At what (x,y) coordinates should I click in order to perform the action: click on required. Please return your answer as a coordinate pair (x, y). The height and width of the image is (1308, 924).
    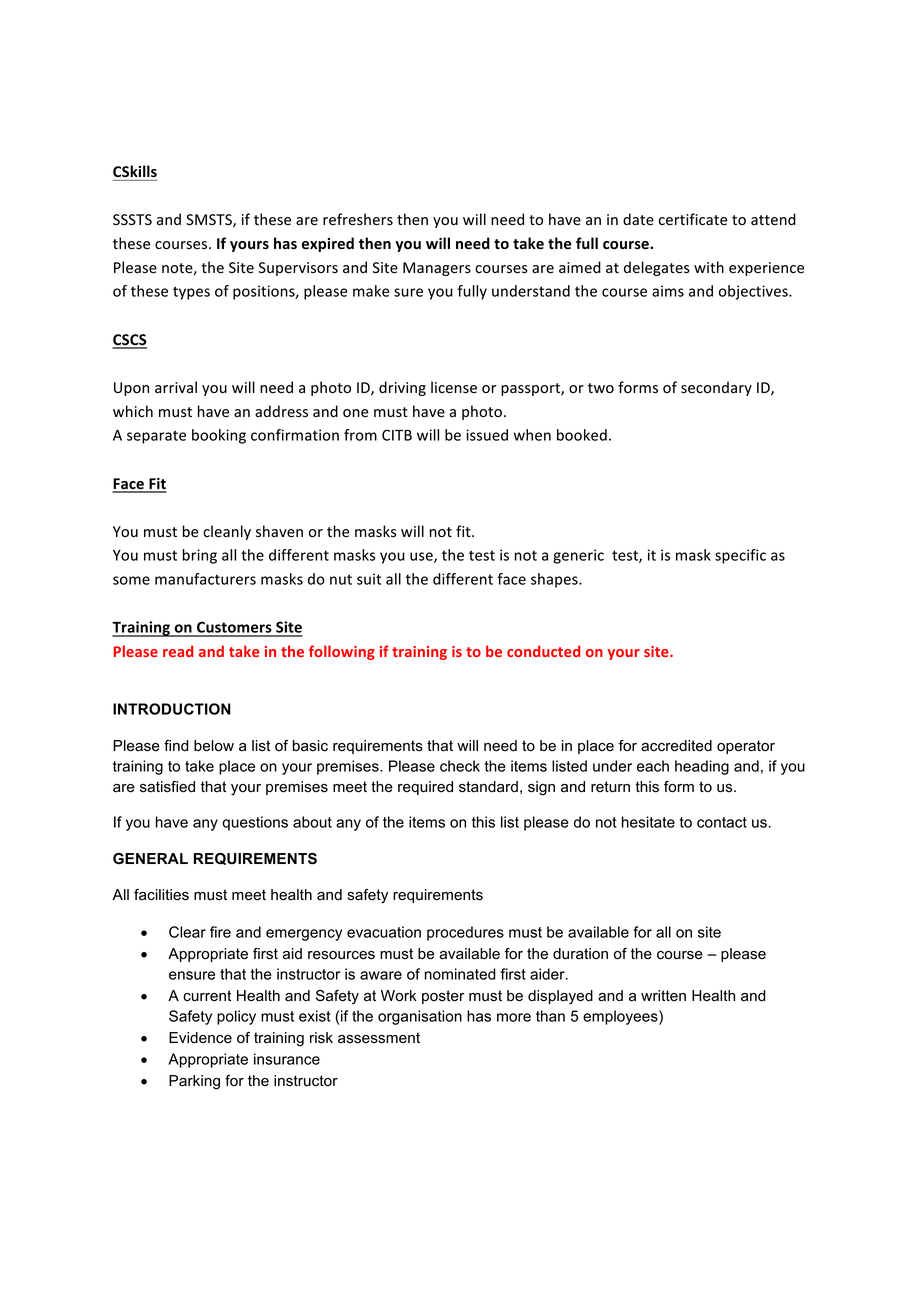
    Looking at the image, I should click on (425, 788).
